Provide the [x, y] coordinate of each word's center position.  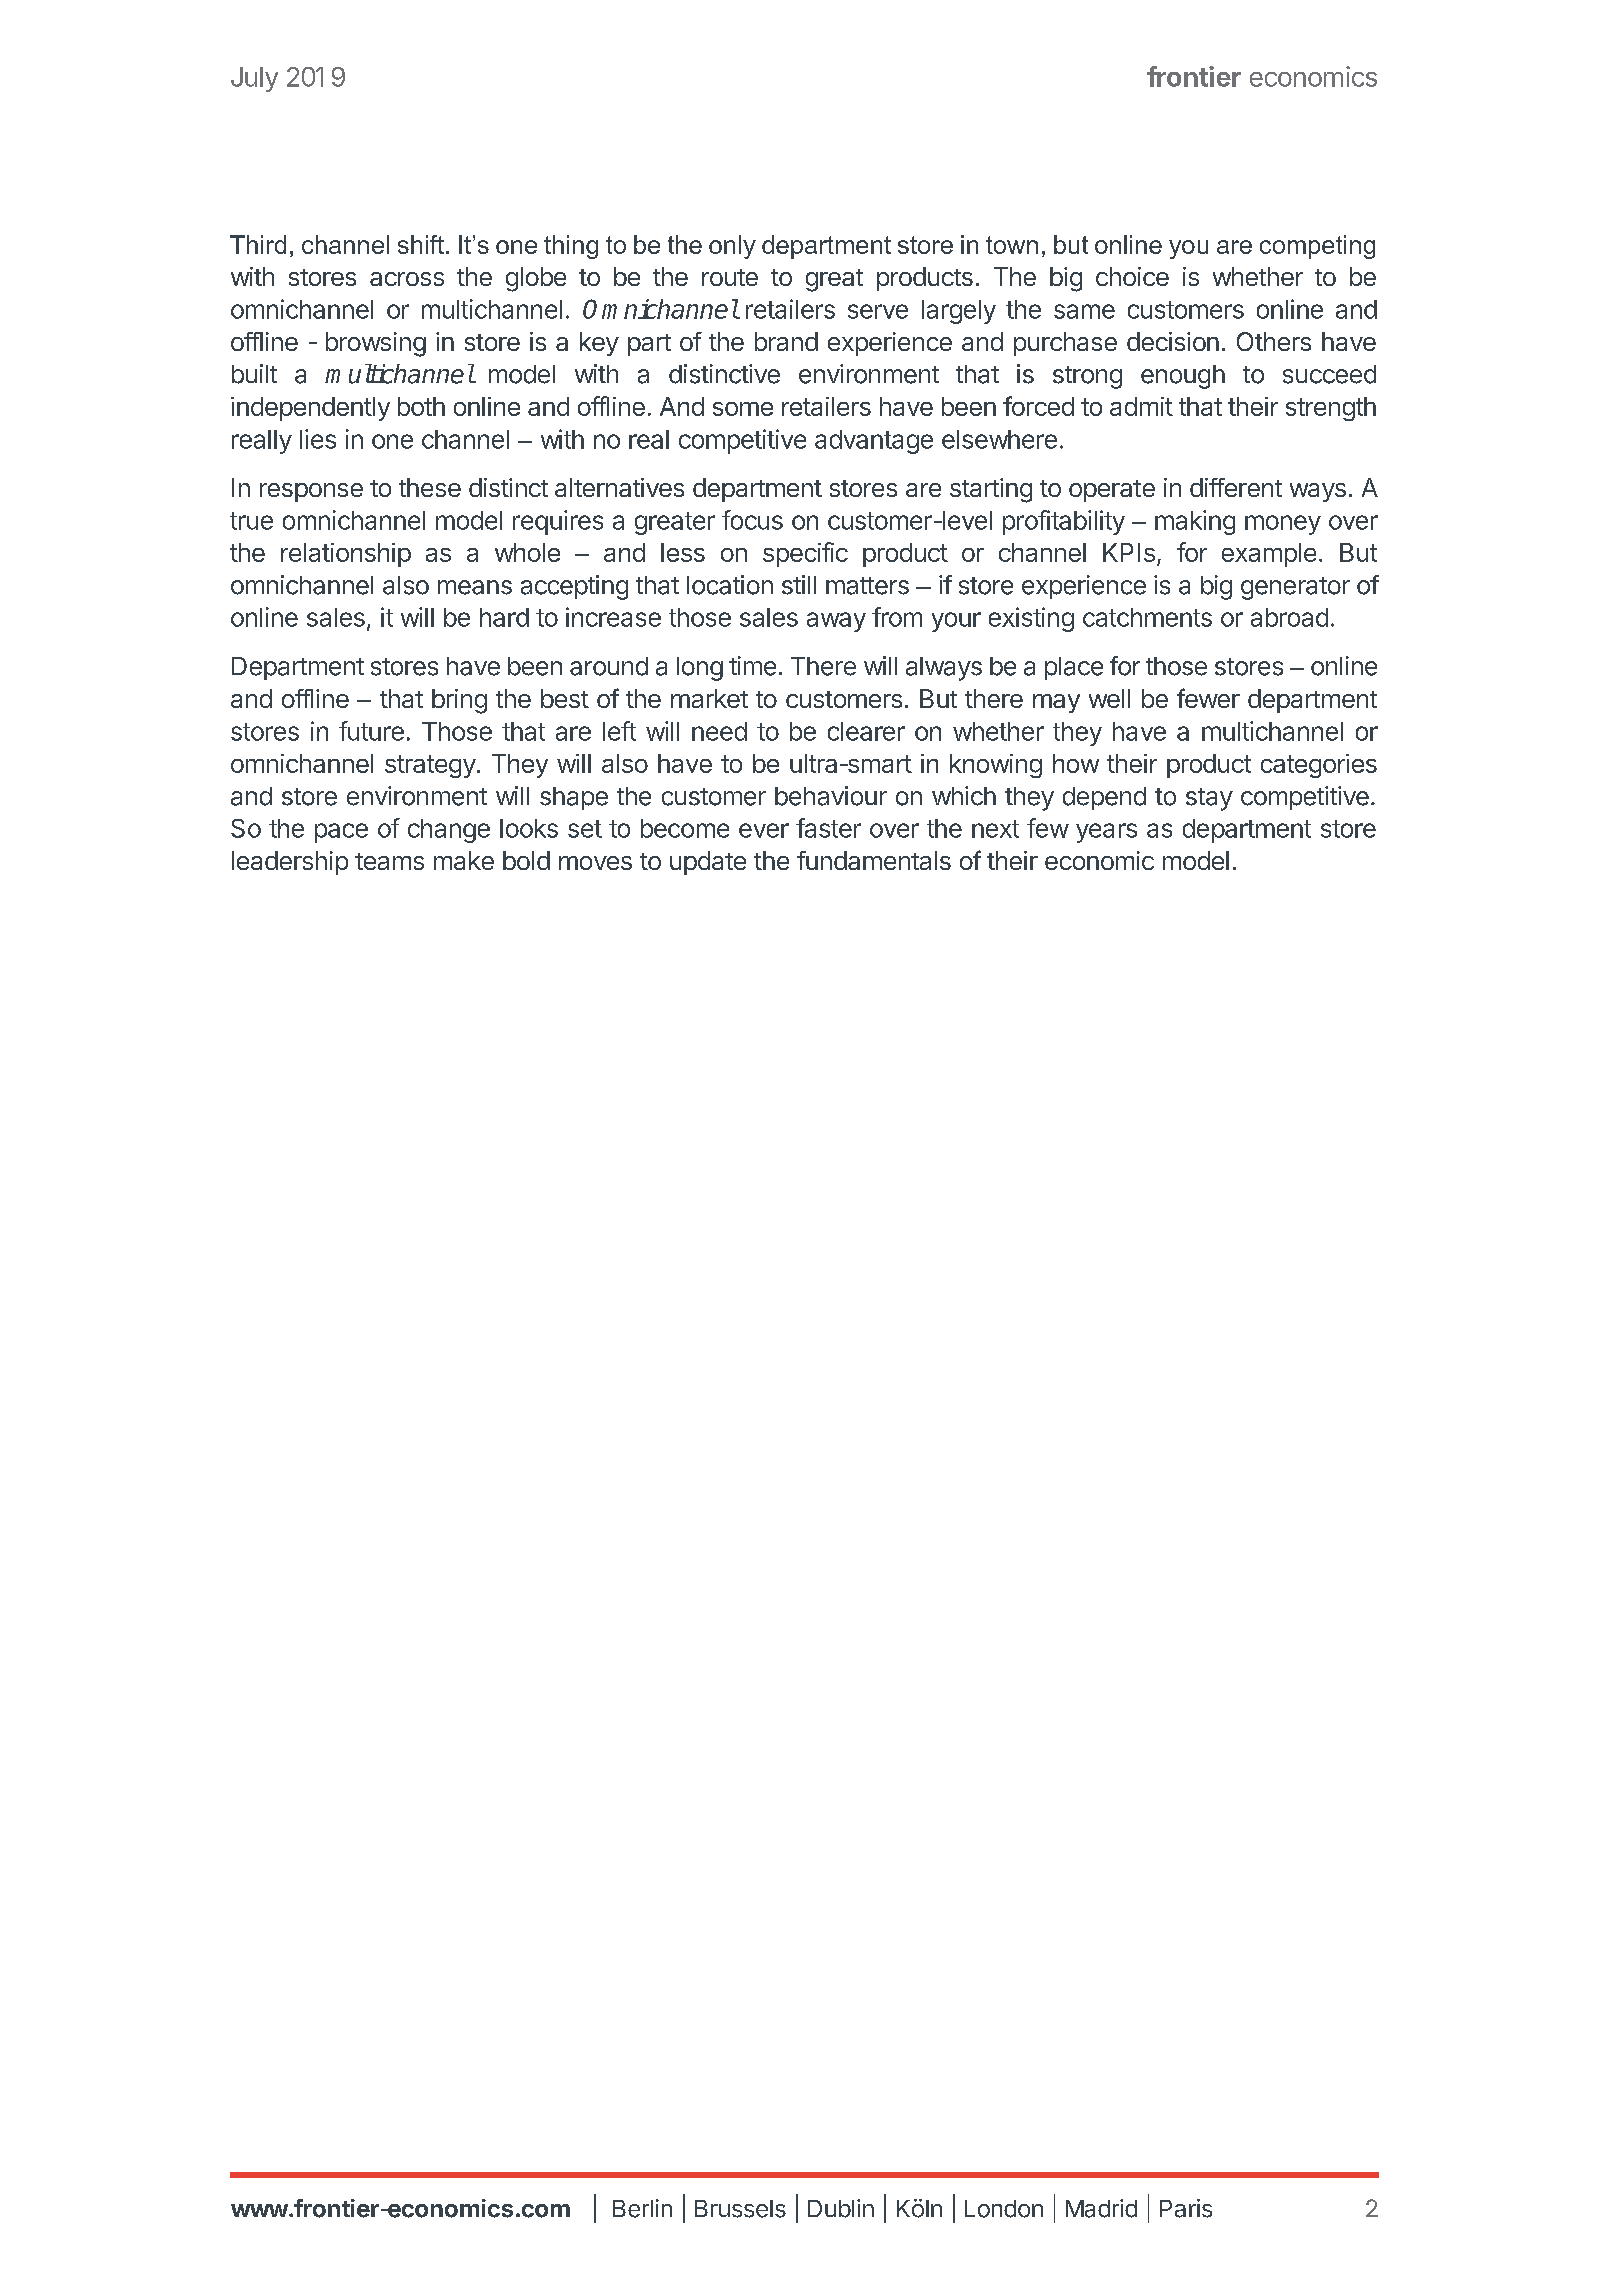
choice [1132, 276]
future [371, 731]
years [1106, 833]
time [752, 666]
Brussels [740, 2209]
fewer [1208, 698]
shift [421, 244]
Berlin [642, 2208]
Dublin [841, 2208]
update [708, 863]
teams [389, 861]
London [1004, 2209]
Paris [1186, 2208]
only [732, 247]
